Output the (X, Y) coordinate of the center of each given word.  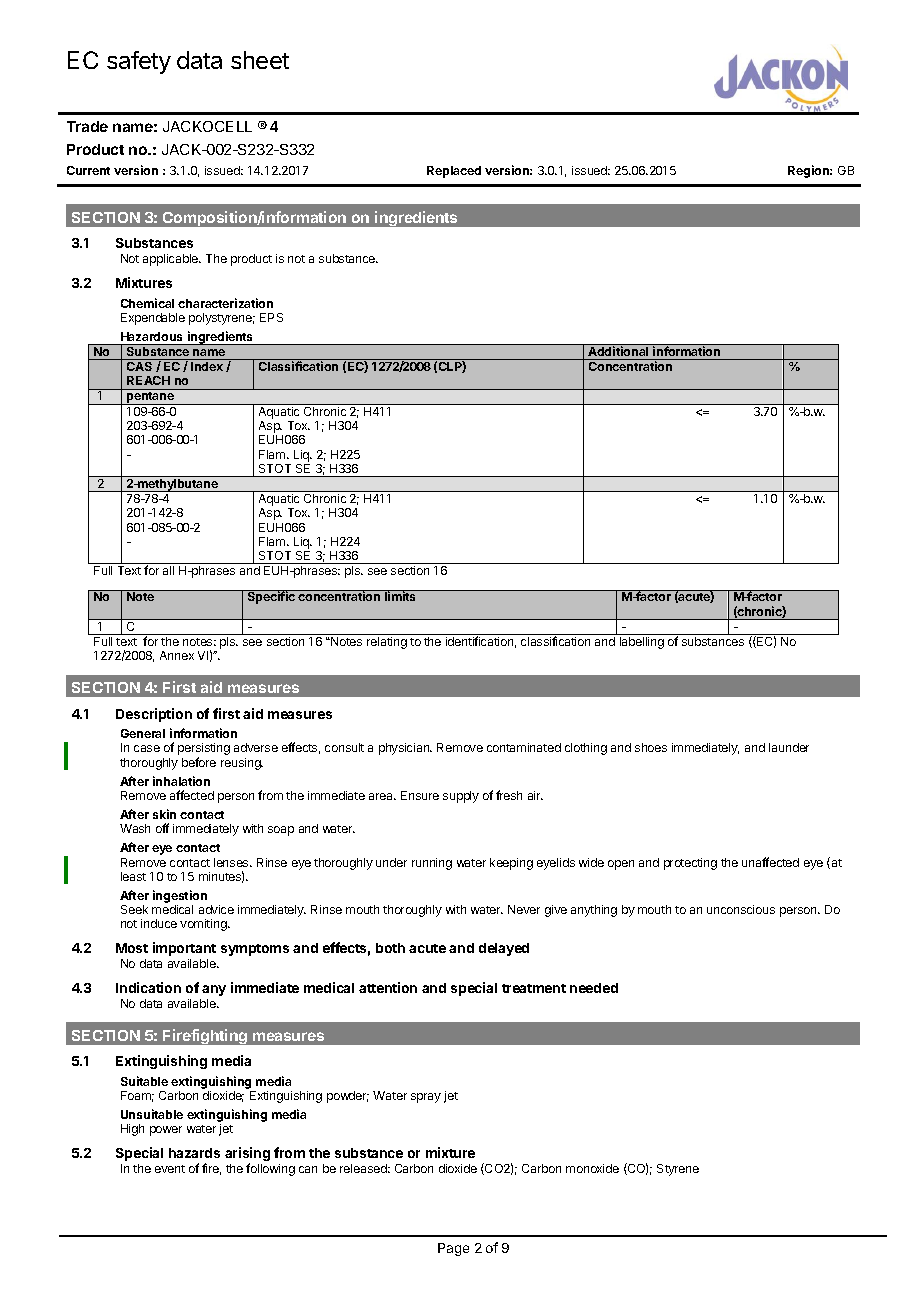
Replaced (454, 172)
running (432, 864)
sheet (260, 60)
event (170, 1169)
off (162, 828)
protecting (690, 864)
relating (387, 643)
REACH (148, 380)
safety (139, 62)
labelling (642, 643)
